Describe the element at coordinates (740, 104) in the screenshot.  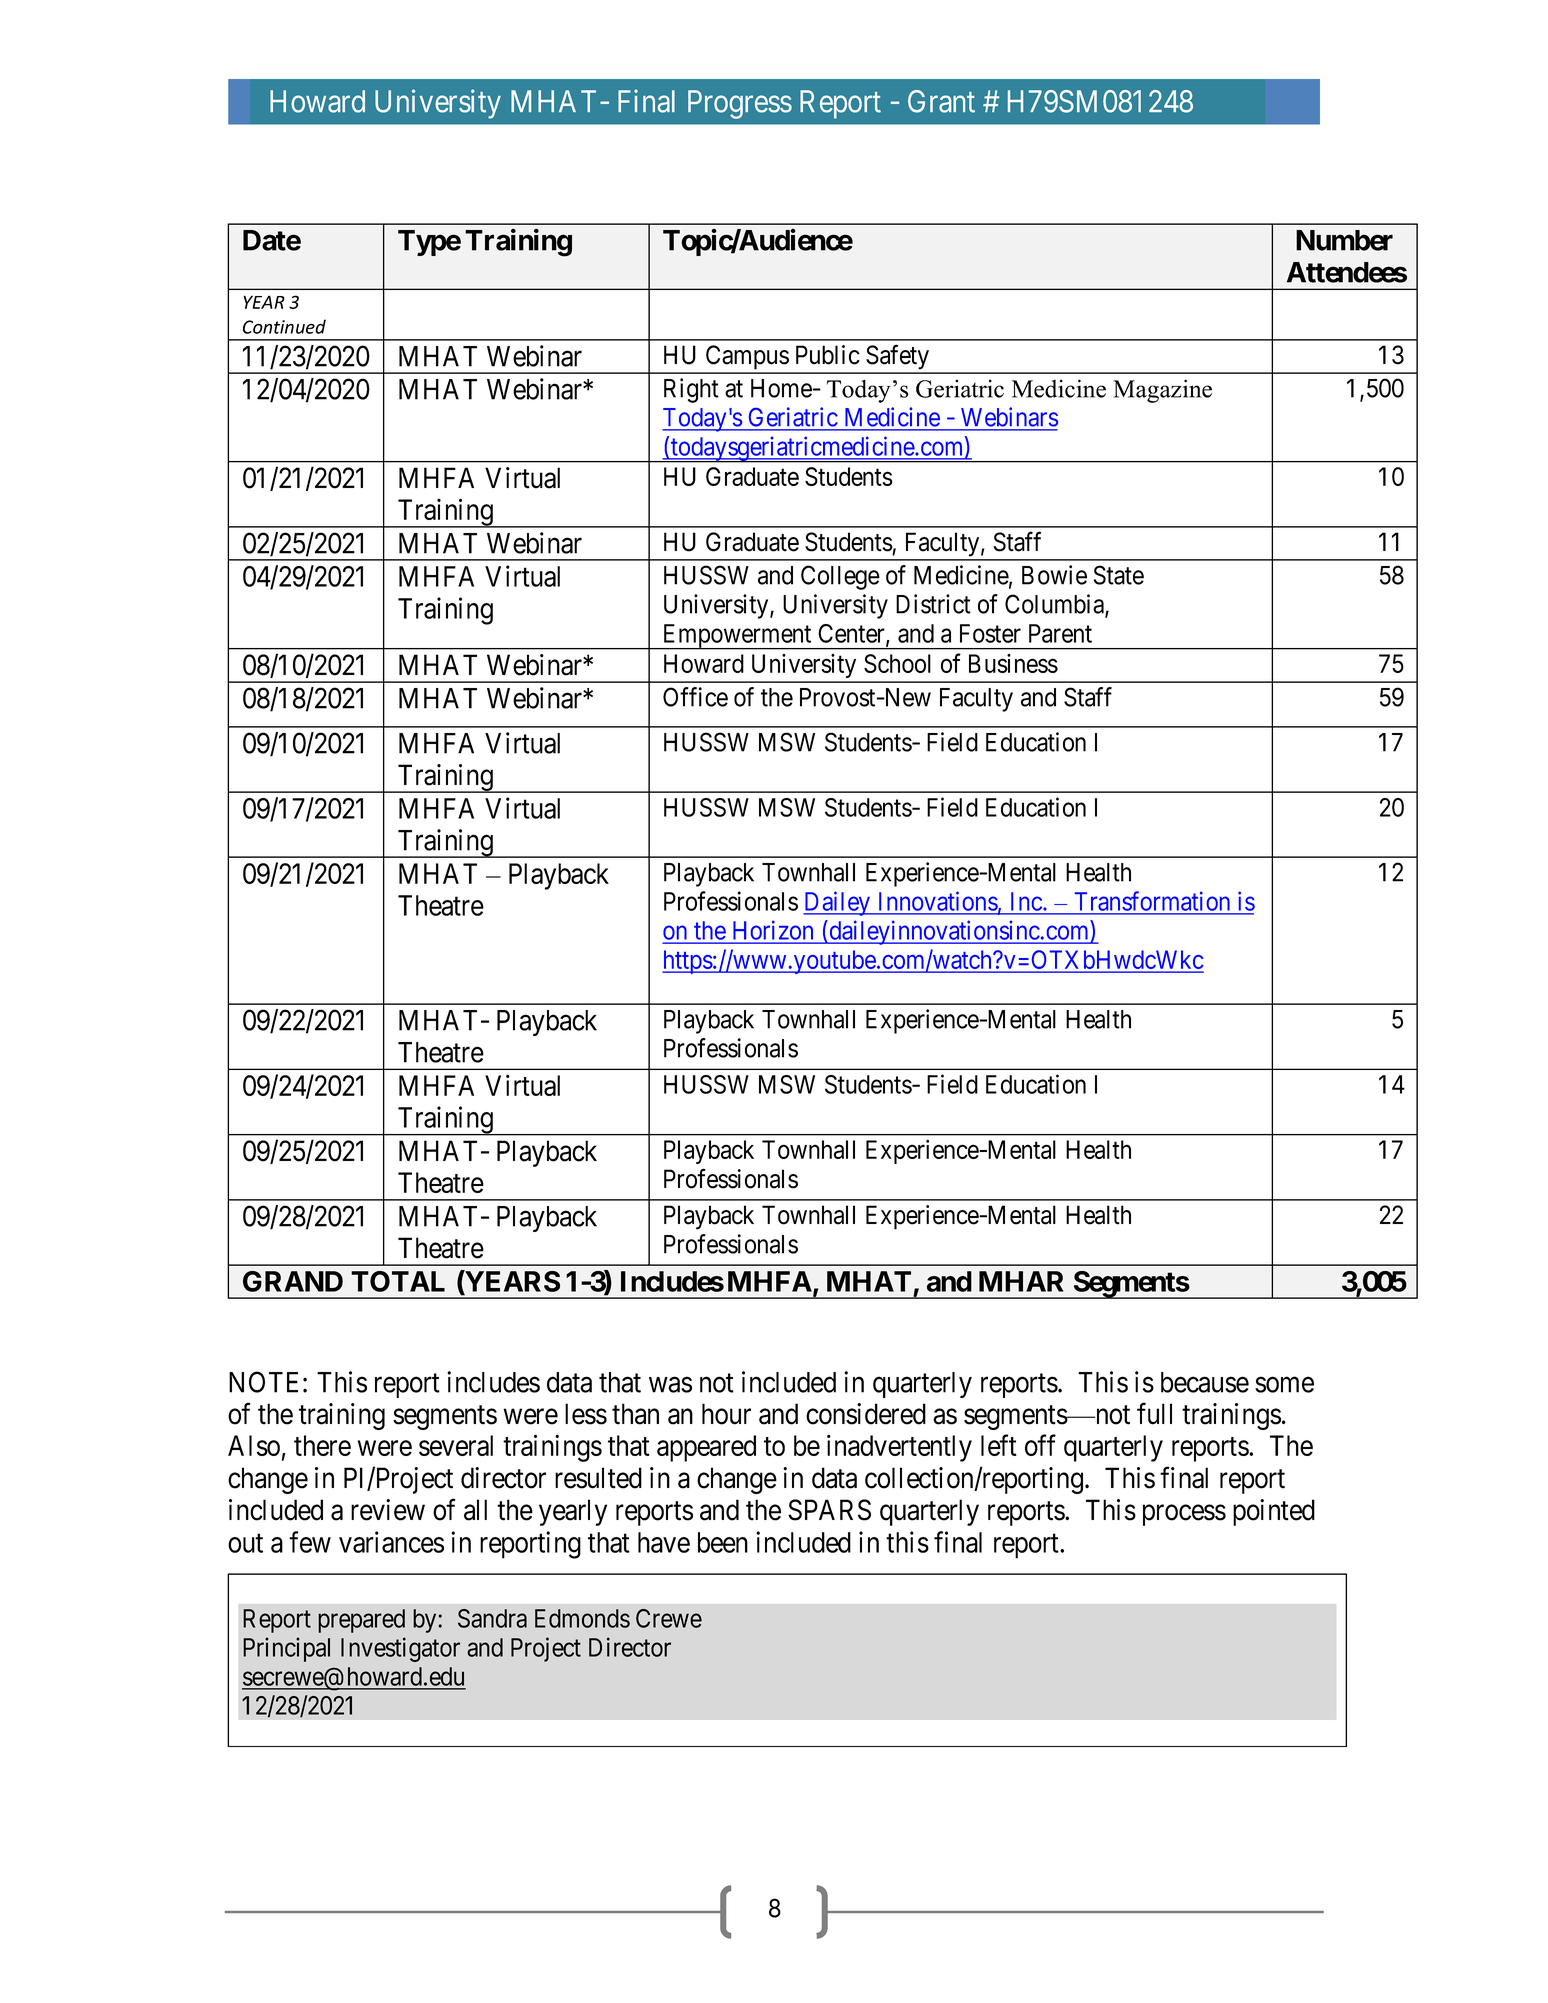
I see `Progress` at that location.
